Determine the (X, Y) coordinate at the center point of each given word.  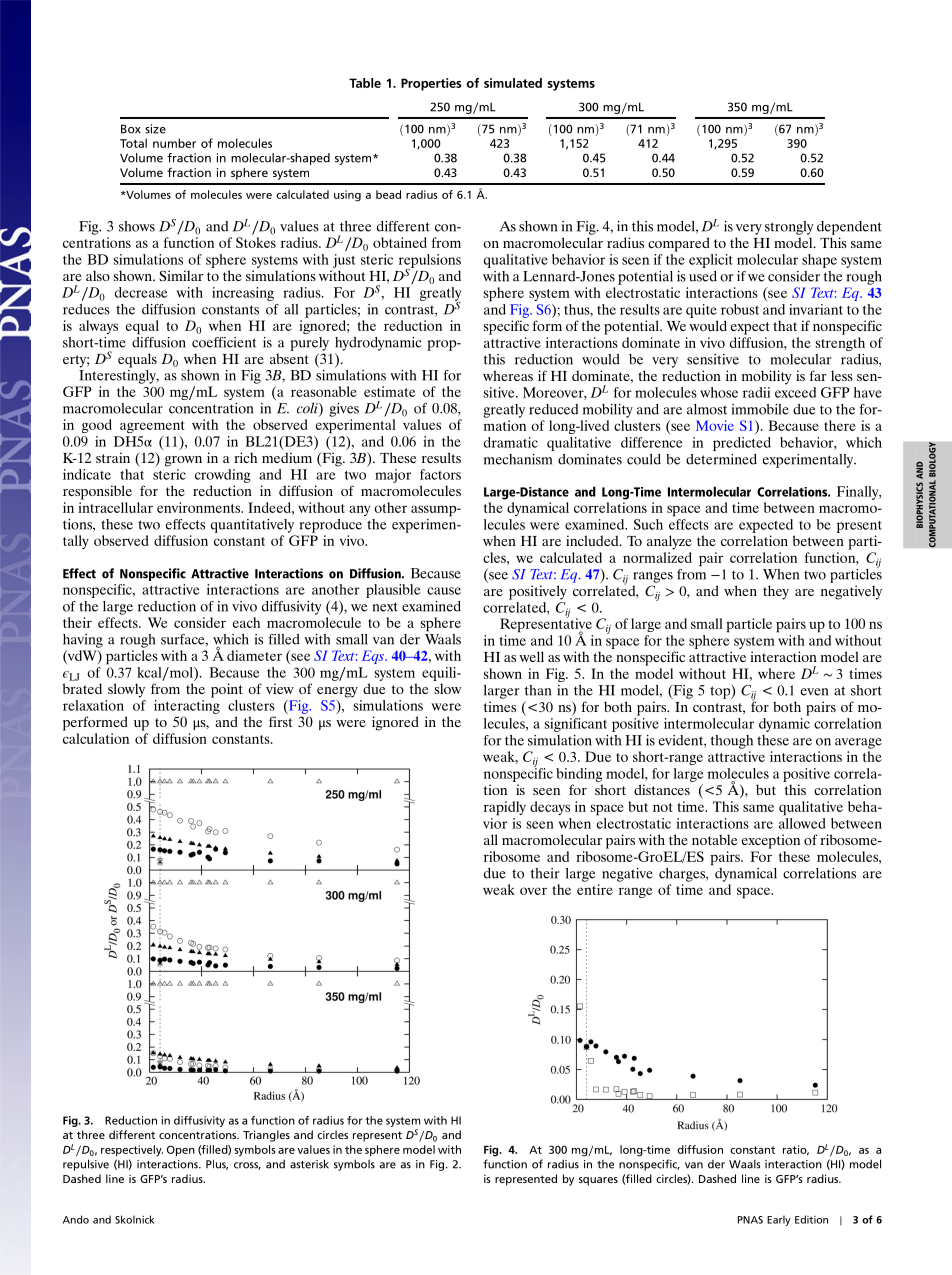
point (227, 690)
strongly (789, 228)
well (531, 656)
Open (181, 1150)
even (814, 692)
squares (598, 1181)
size (155, 129)
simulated (513, 83)
